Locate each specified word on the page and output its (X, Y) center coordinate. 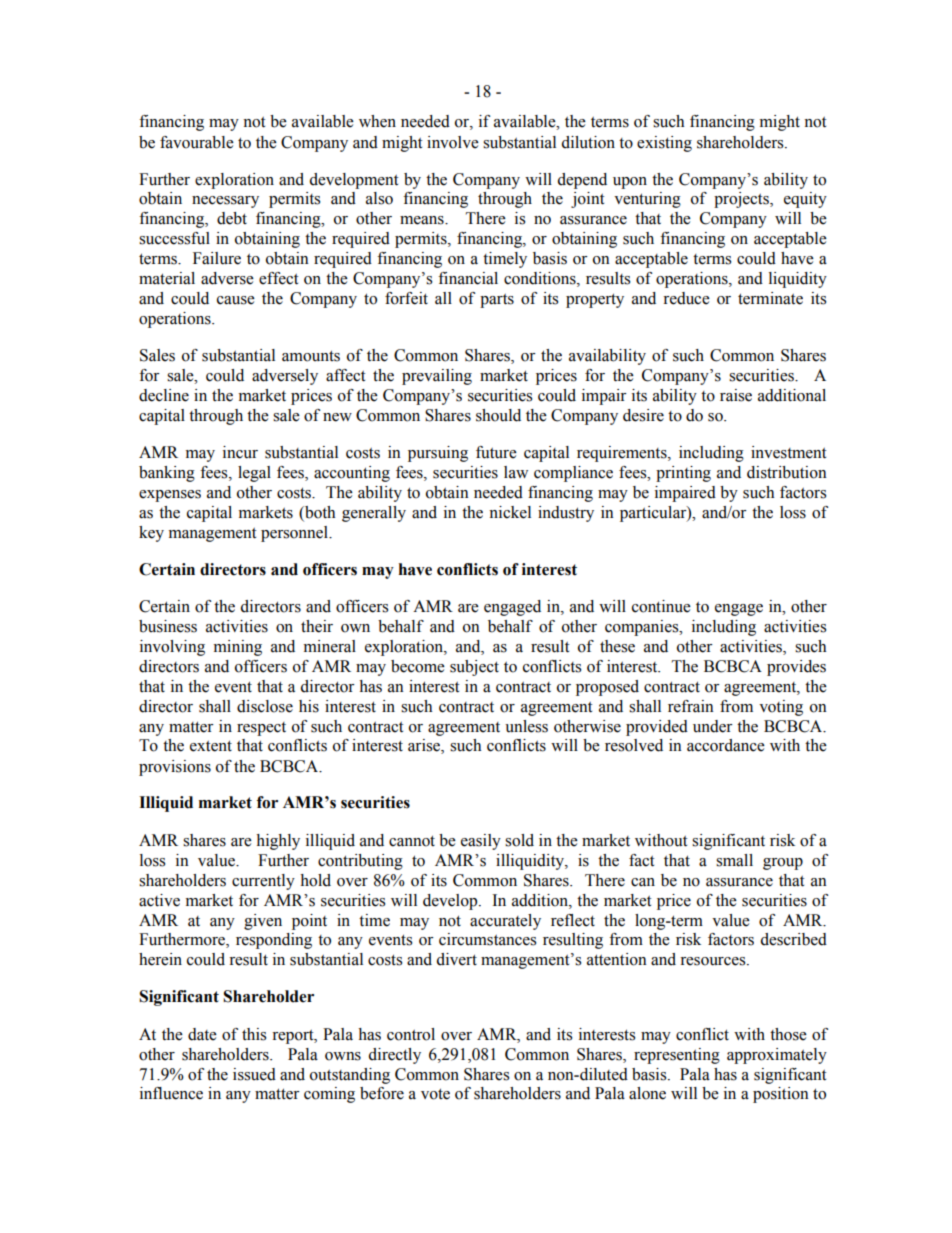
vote (435, 1094)
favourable (197, 142)
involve (453, 142)
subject (474, 668)
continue (661, 606)
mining (238, 648)
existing (664, 144)
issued (254, 1074)
